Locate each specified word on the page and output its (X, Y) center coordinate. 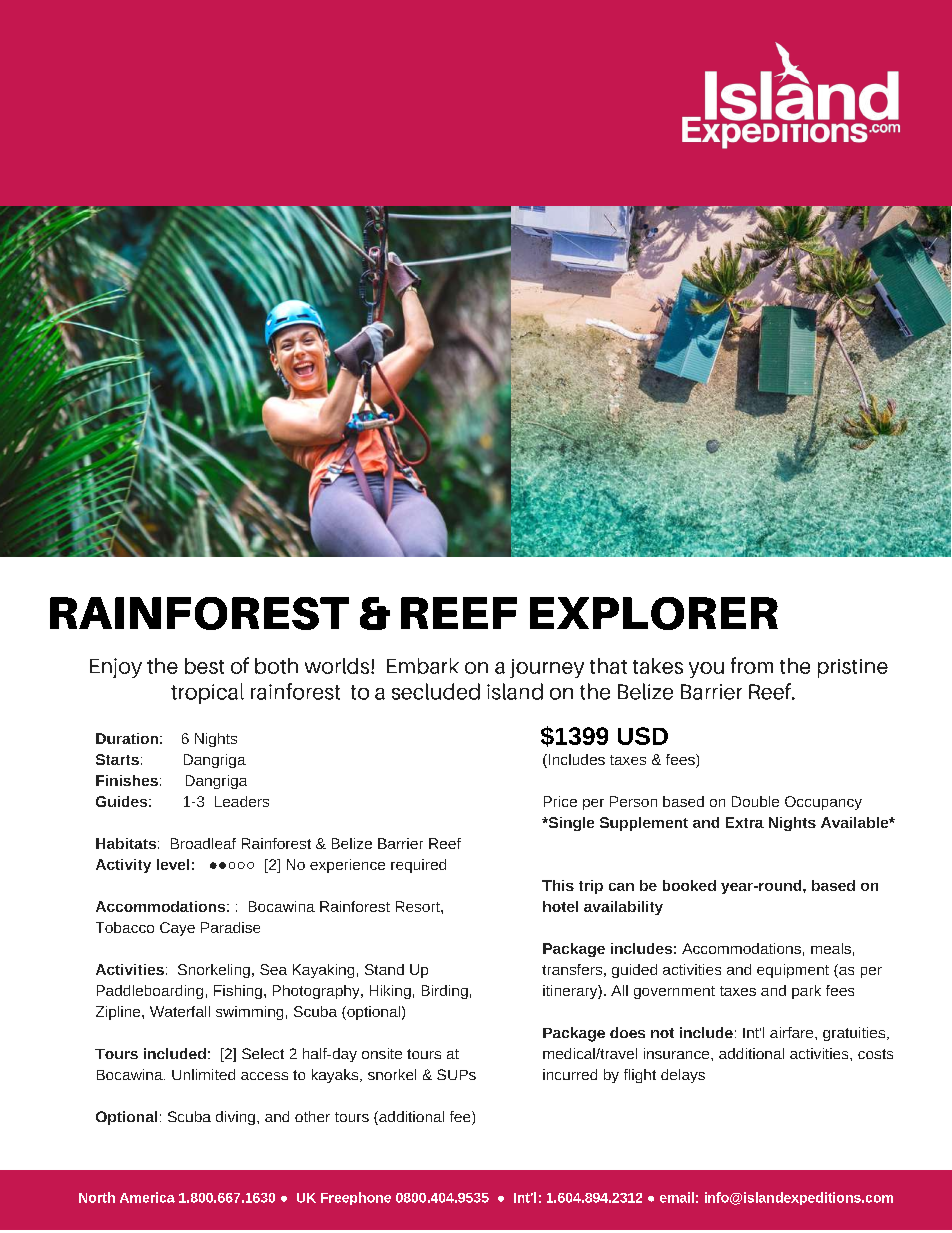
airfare (793, 1032)
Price (560, 801)
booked (689, 885)
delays (683, 1076)
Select (263, 1053)
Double (755, 801)
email (677, 1197)
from (752, 665)
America (147, 1197)
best (204, 666)
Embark (423, 666)
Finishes (127, 780)
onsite (382, 1053)
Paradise (230, 927)
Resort (419, 906)
